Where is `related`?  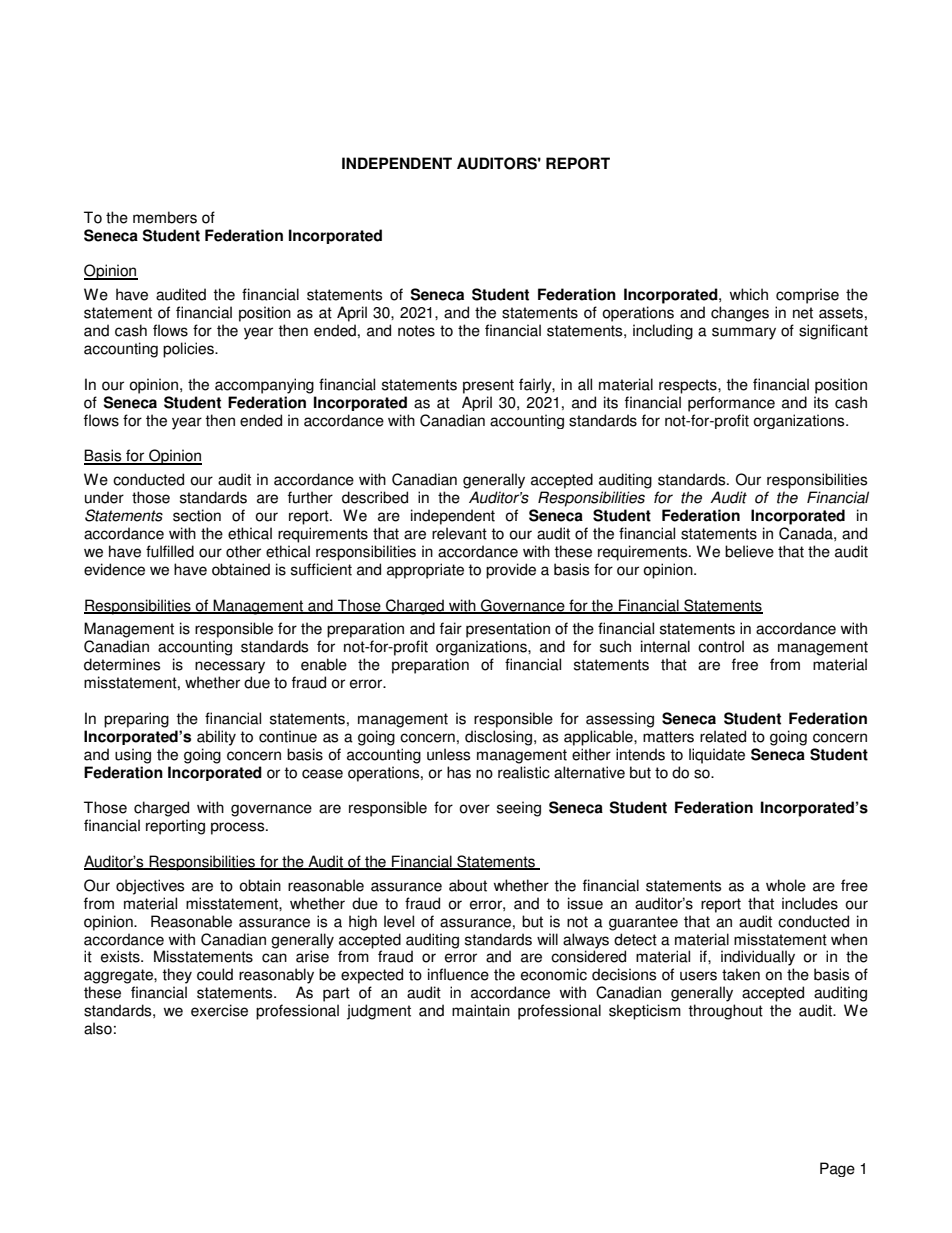 related is located at coordinates (723, 736).
